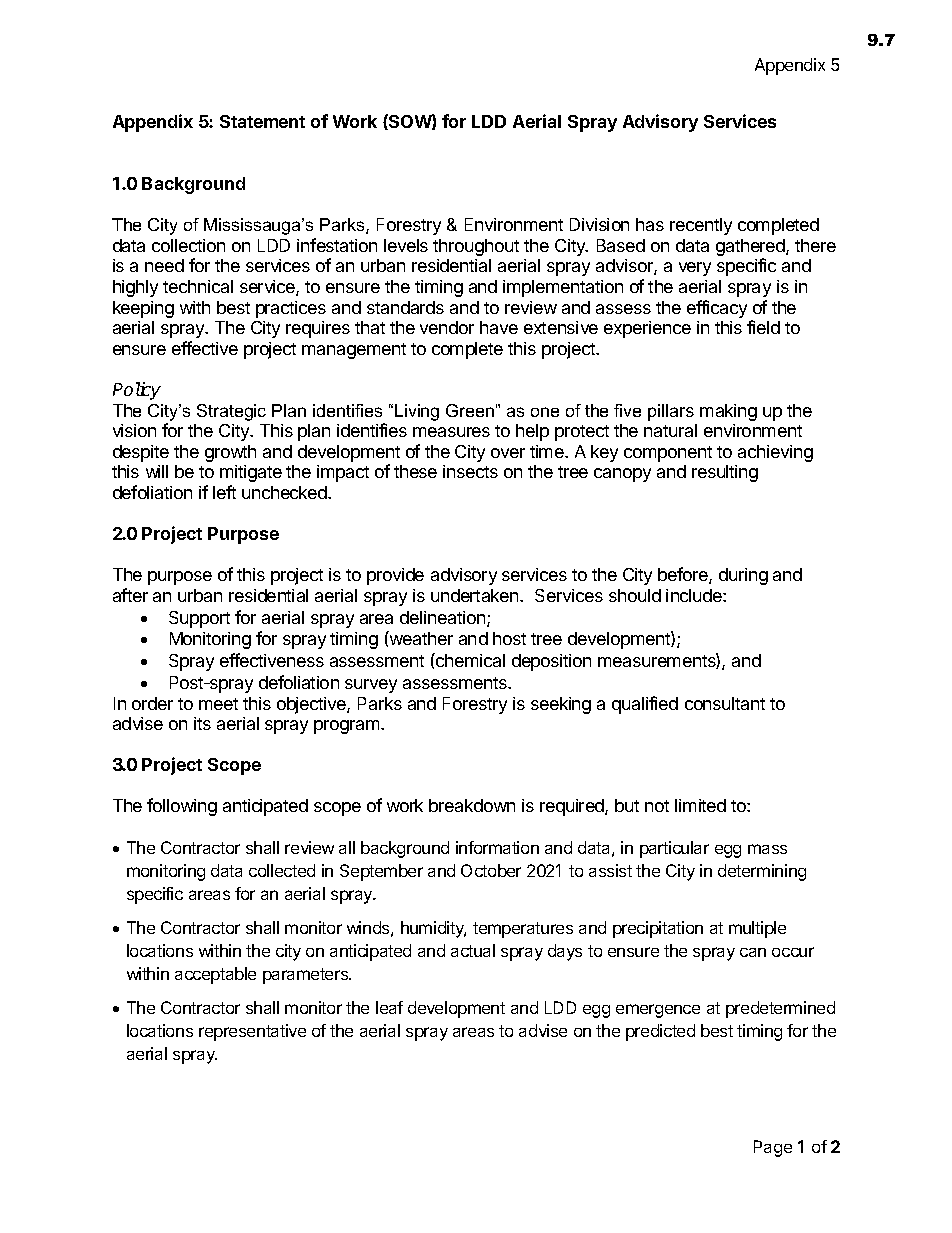 This screenshot has height=1233, width=952. I want to click on left, so click(224, 492).
